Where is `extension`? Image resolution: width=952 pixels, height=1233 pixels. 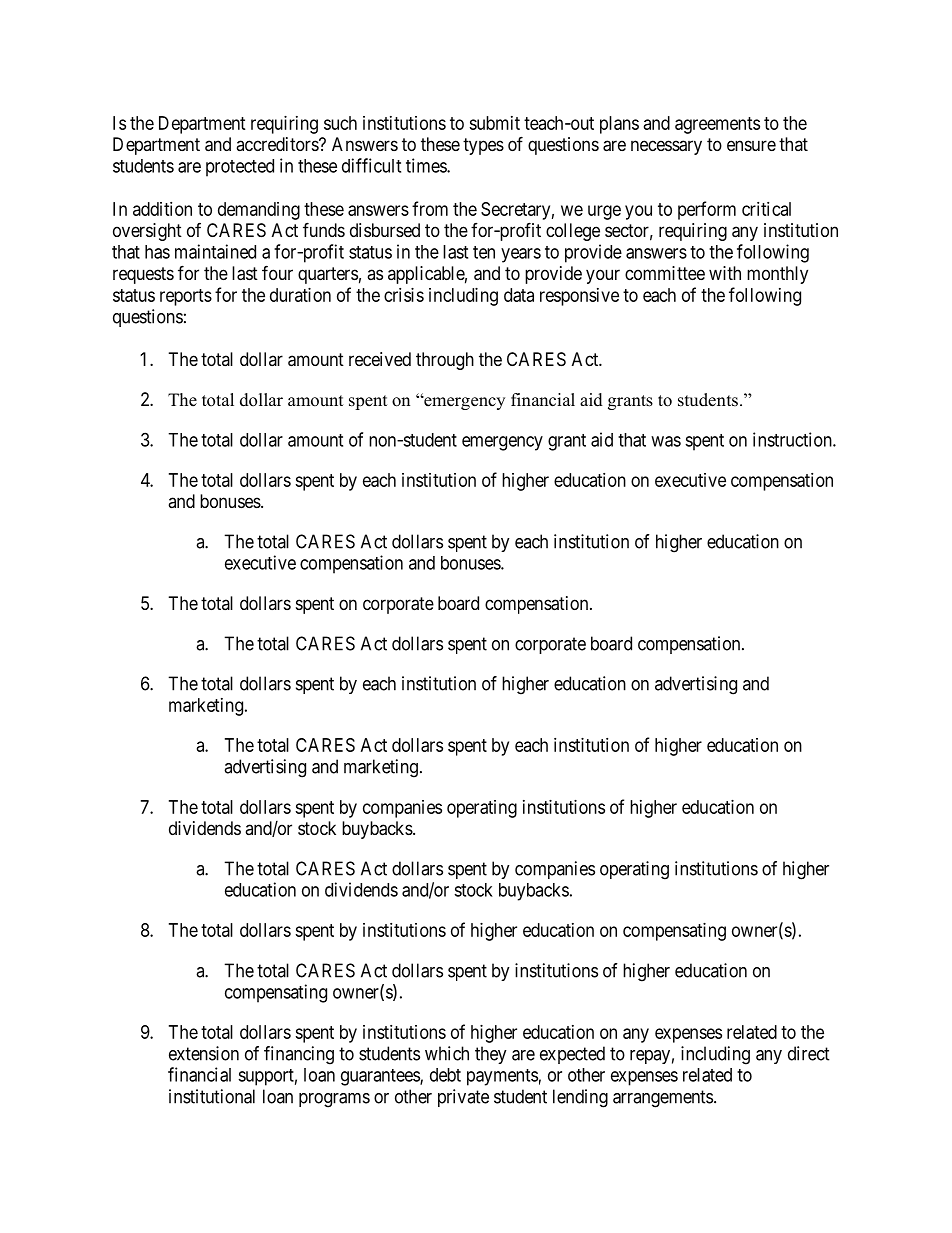 extension is located at coordinates (204, 1053).
